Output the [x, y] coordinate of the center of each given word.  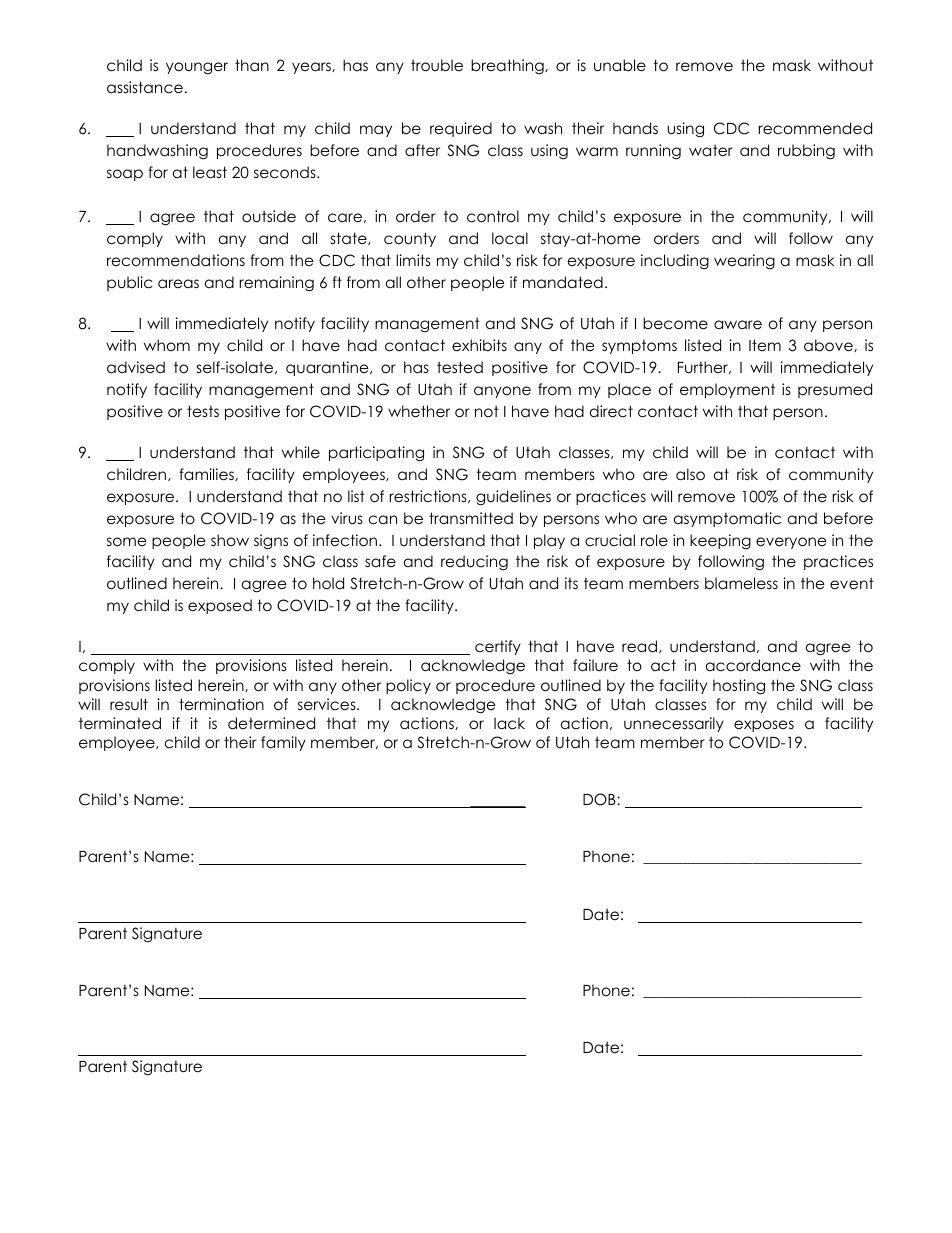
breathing [508, 67]
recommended [815, 128]
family [283, 743]
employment [727, 390]
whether [419, 411]
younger [197, 68]
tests [203, 411]
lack [509, 723]
